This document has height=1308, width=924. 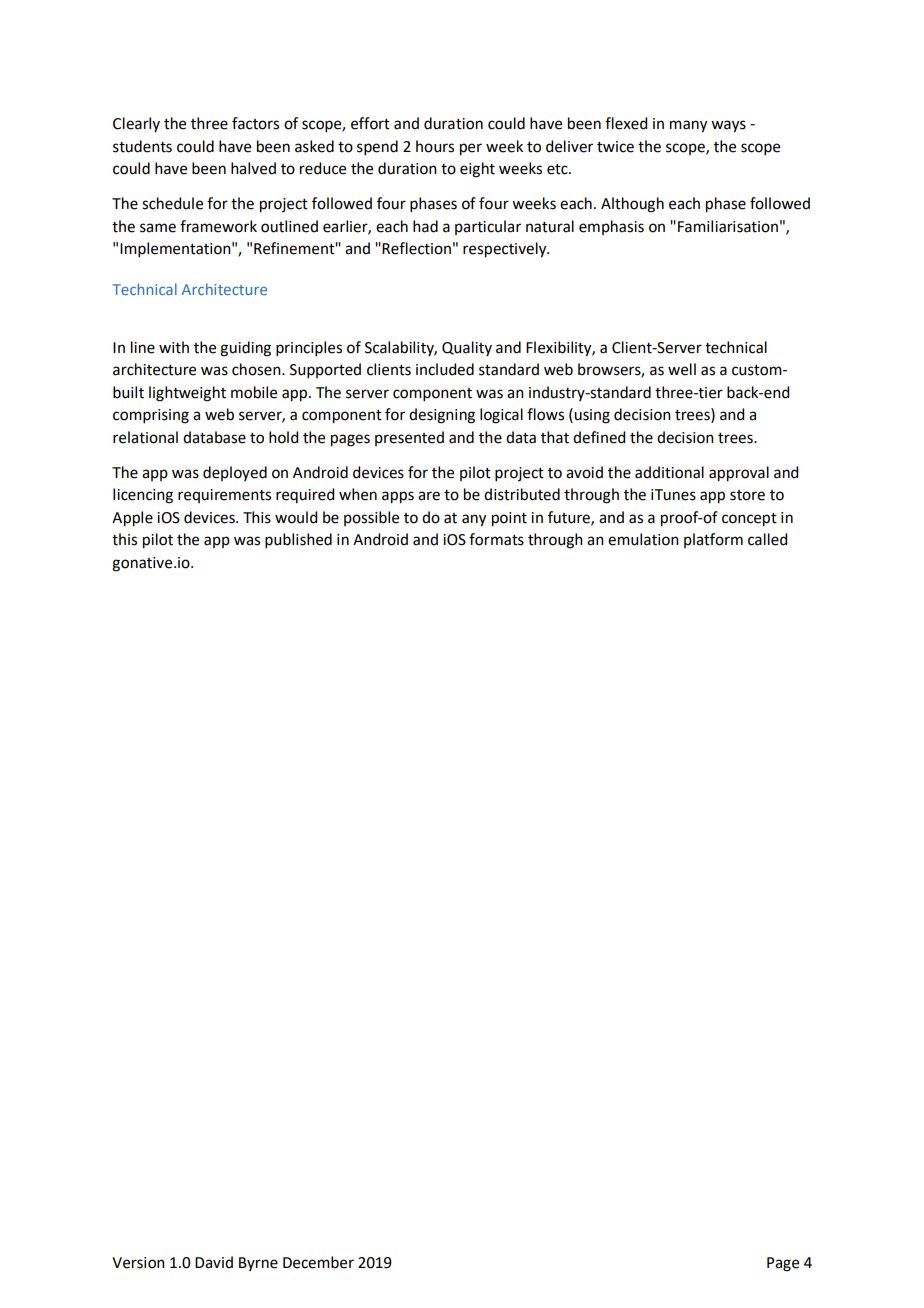 What do you see at coordinates (214, 1262) in the document?
I see `David` at bounding box center [214, 1262].
